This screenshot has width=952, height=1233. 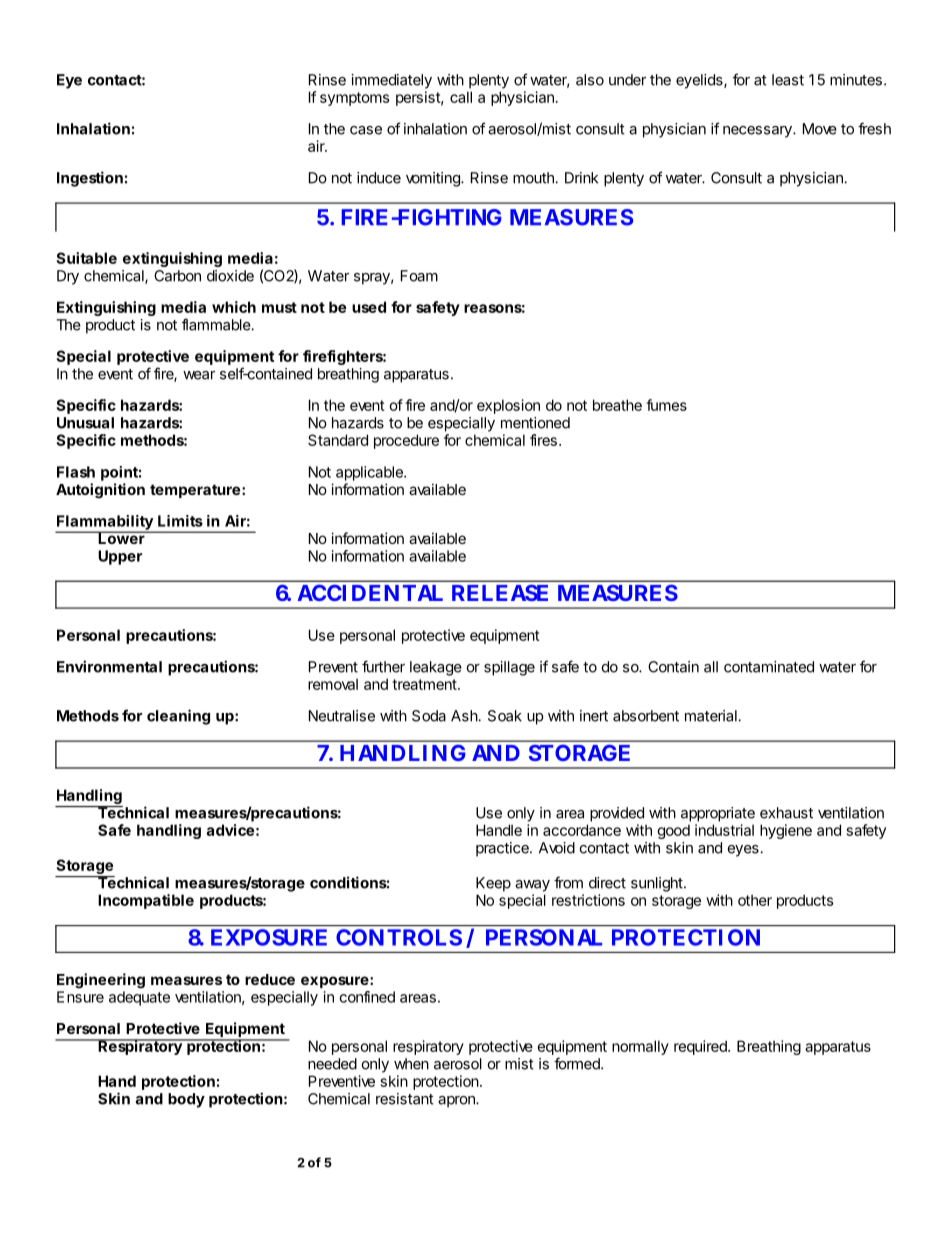 I want to click on necessary, so click(x=758, y=132).
